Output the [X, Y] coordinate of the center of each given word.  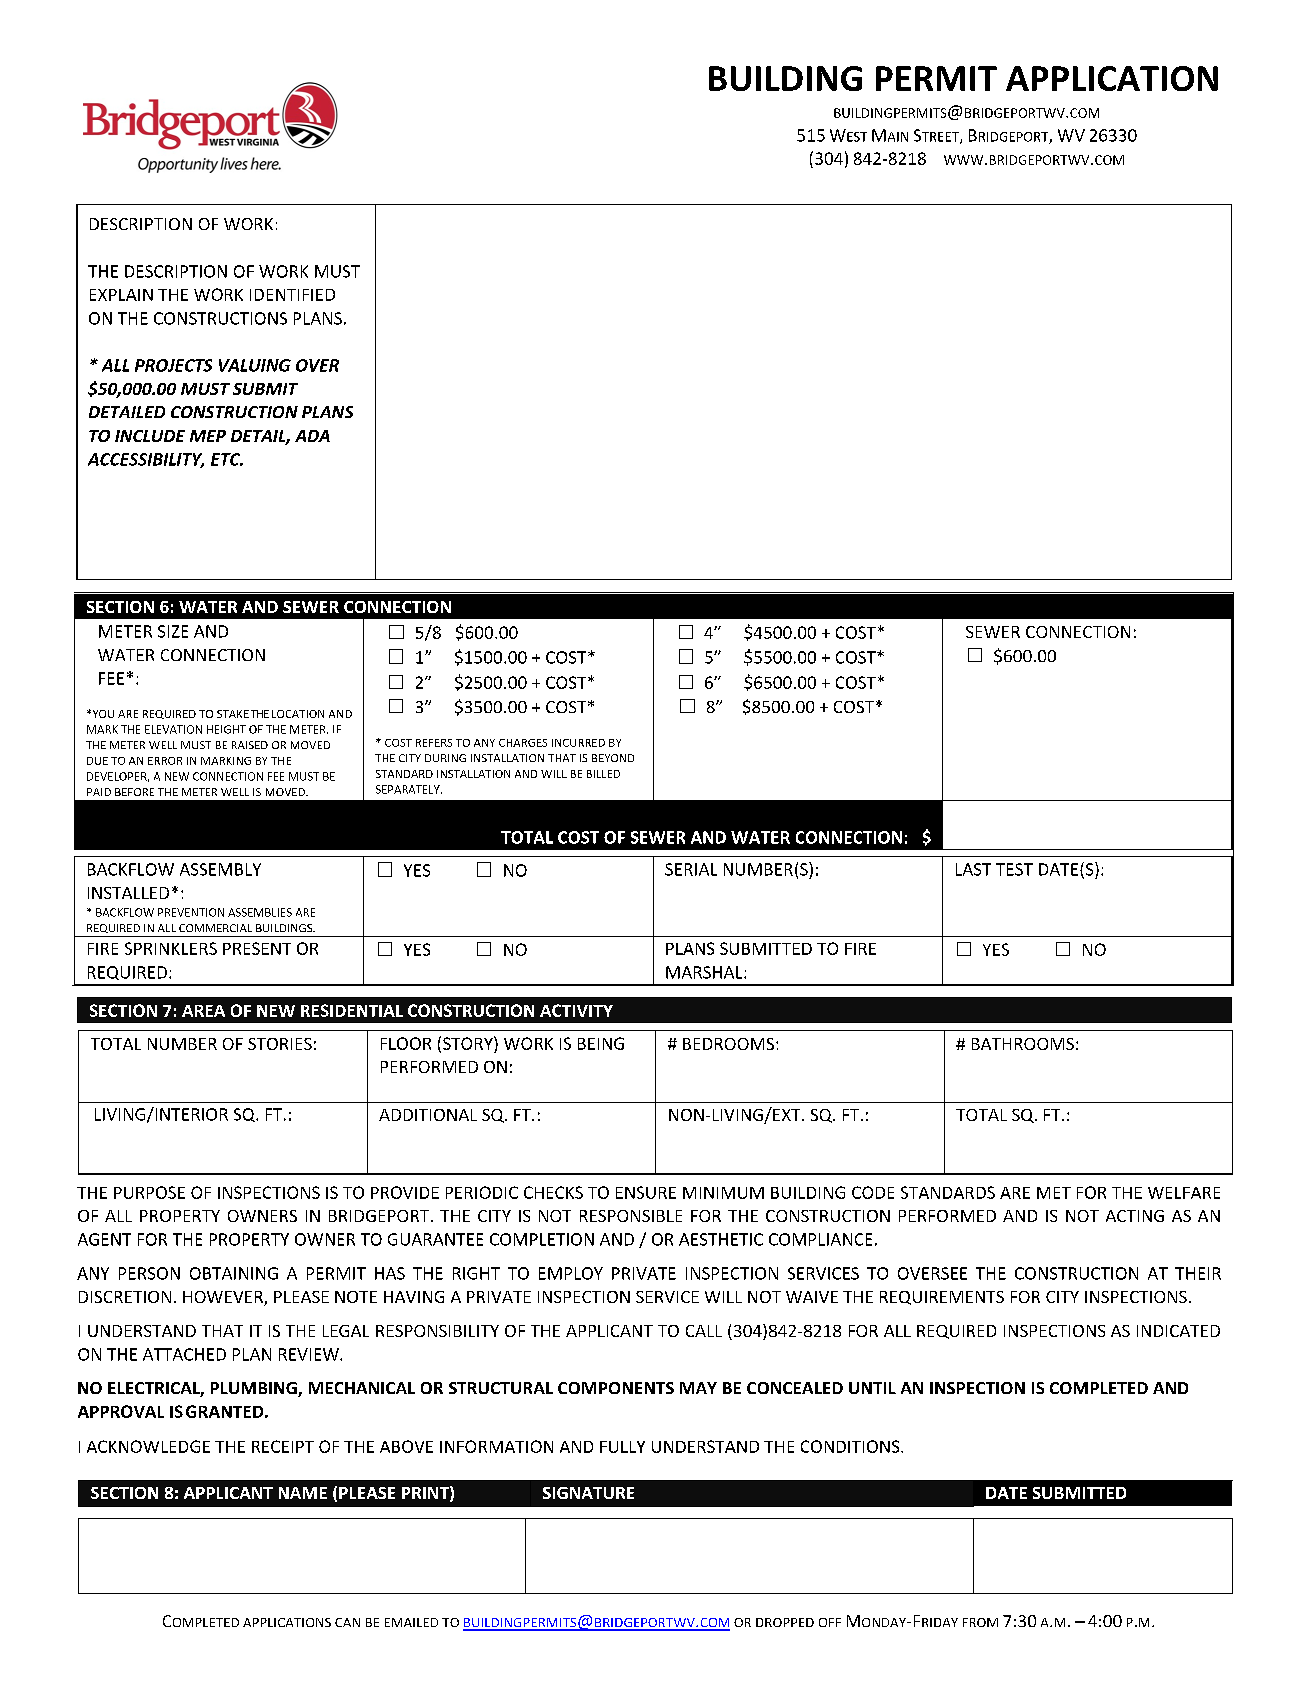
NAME [303, 1493]
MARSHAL [705, 972]
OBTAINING [234, 1273]
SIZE [173, 631]
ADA [312, 436]
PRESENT [257, 948]
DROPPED [785, 1622]
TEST [1014, 869]
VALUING [255, 365]
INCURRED [578, 743]
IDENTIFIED [292, 295]
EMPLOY [571, 1273]
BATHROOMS [1023, 1044]
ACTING [1135, 1216]
